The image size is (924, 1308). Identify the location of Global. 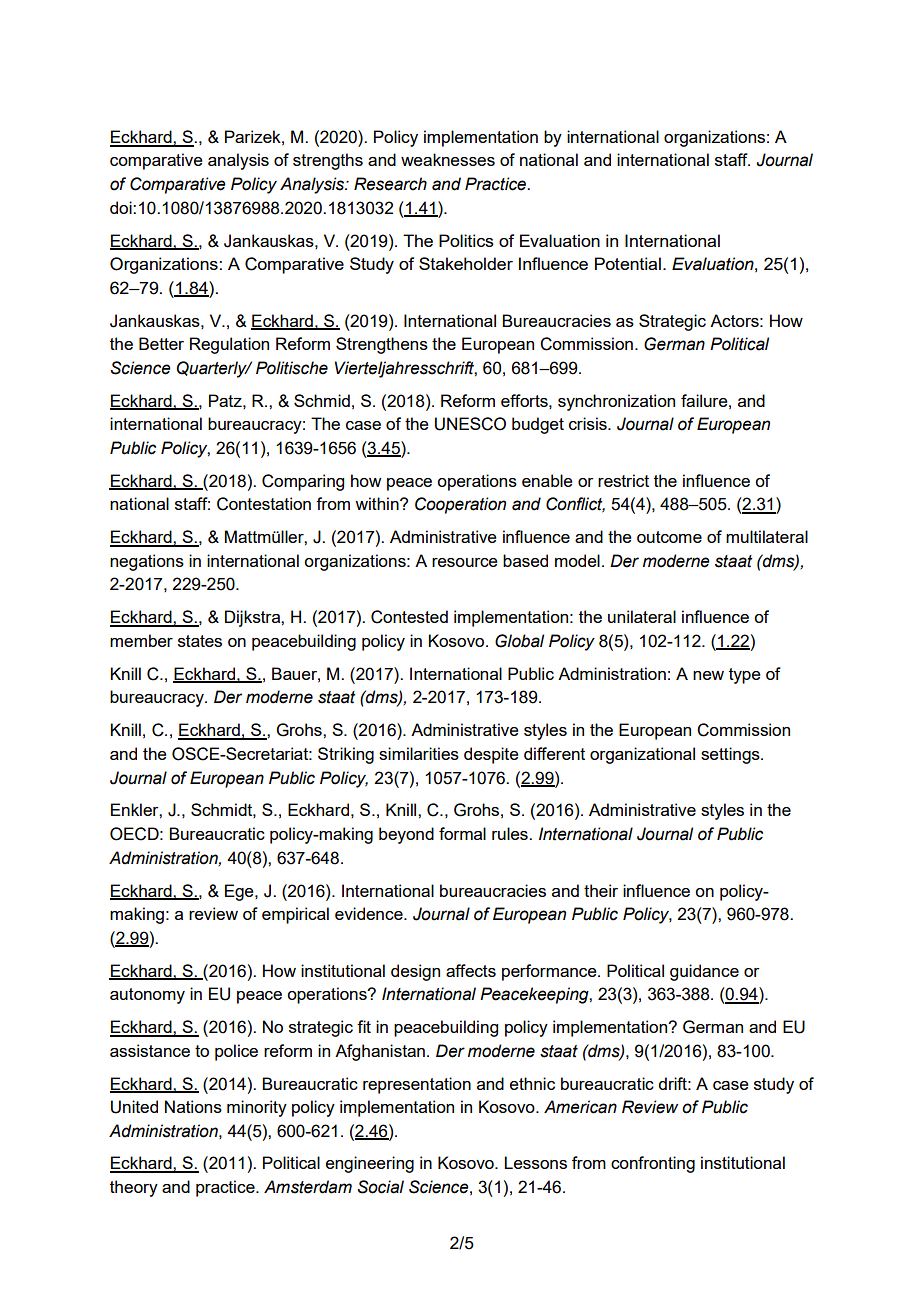
(519, 641).
